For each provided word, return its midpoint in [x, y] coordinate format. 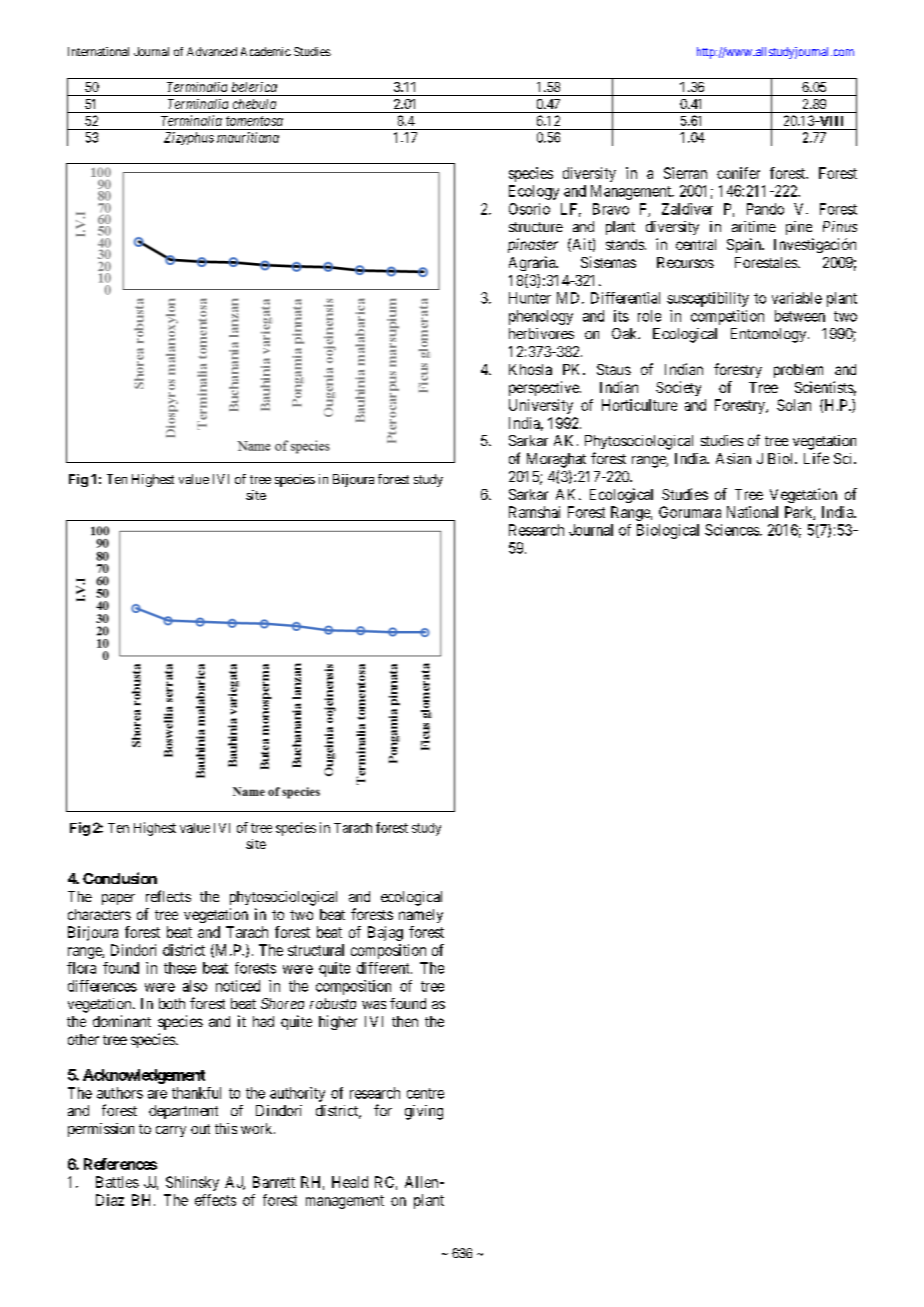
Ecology [534, 192]
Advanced [212, 51]
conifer [738, 173]
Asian [733, 458]
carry [171, 1131]
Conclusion [120, 878]
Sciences [733, 530]
